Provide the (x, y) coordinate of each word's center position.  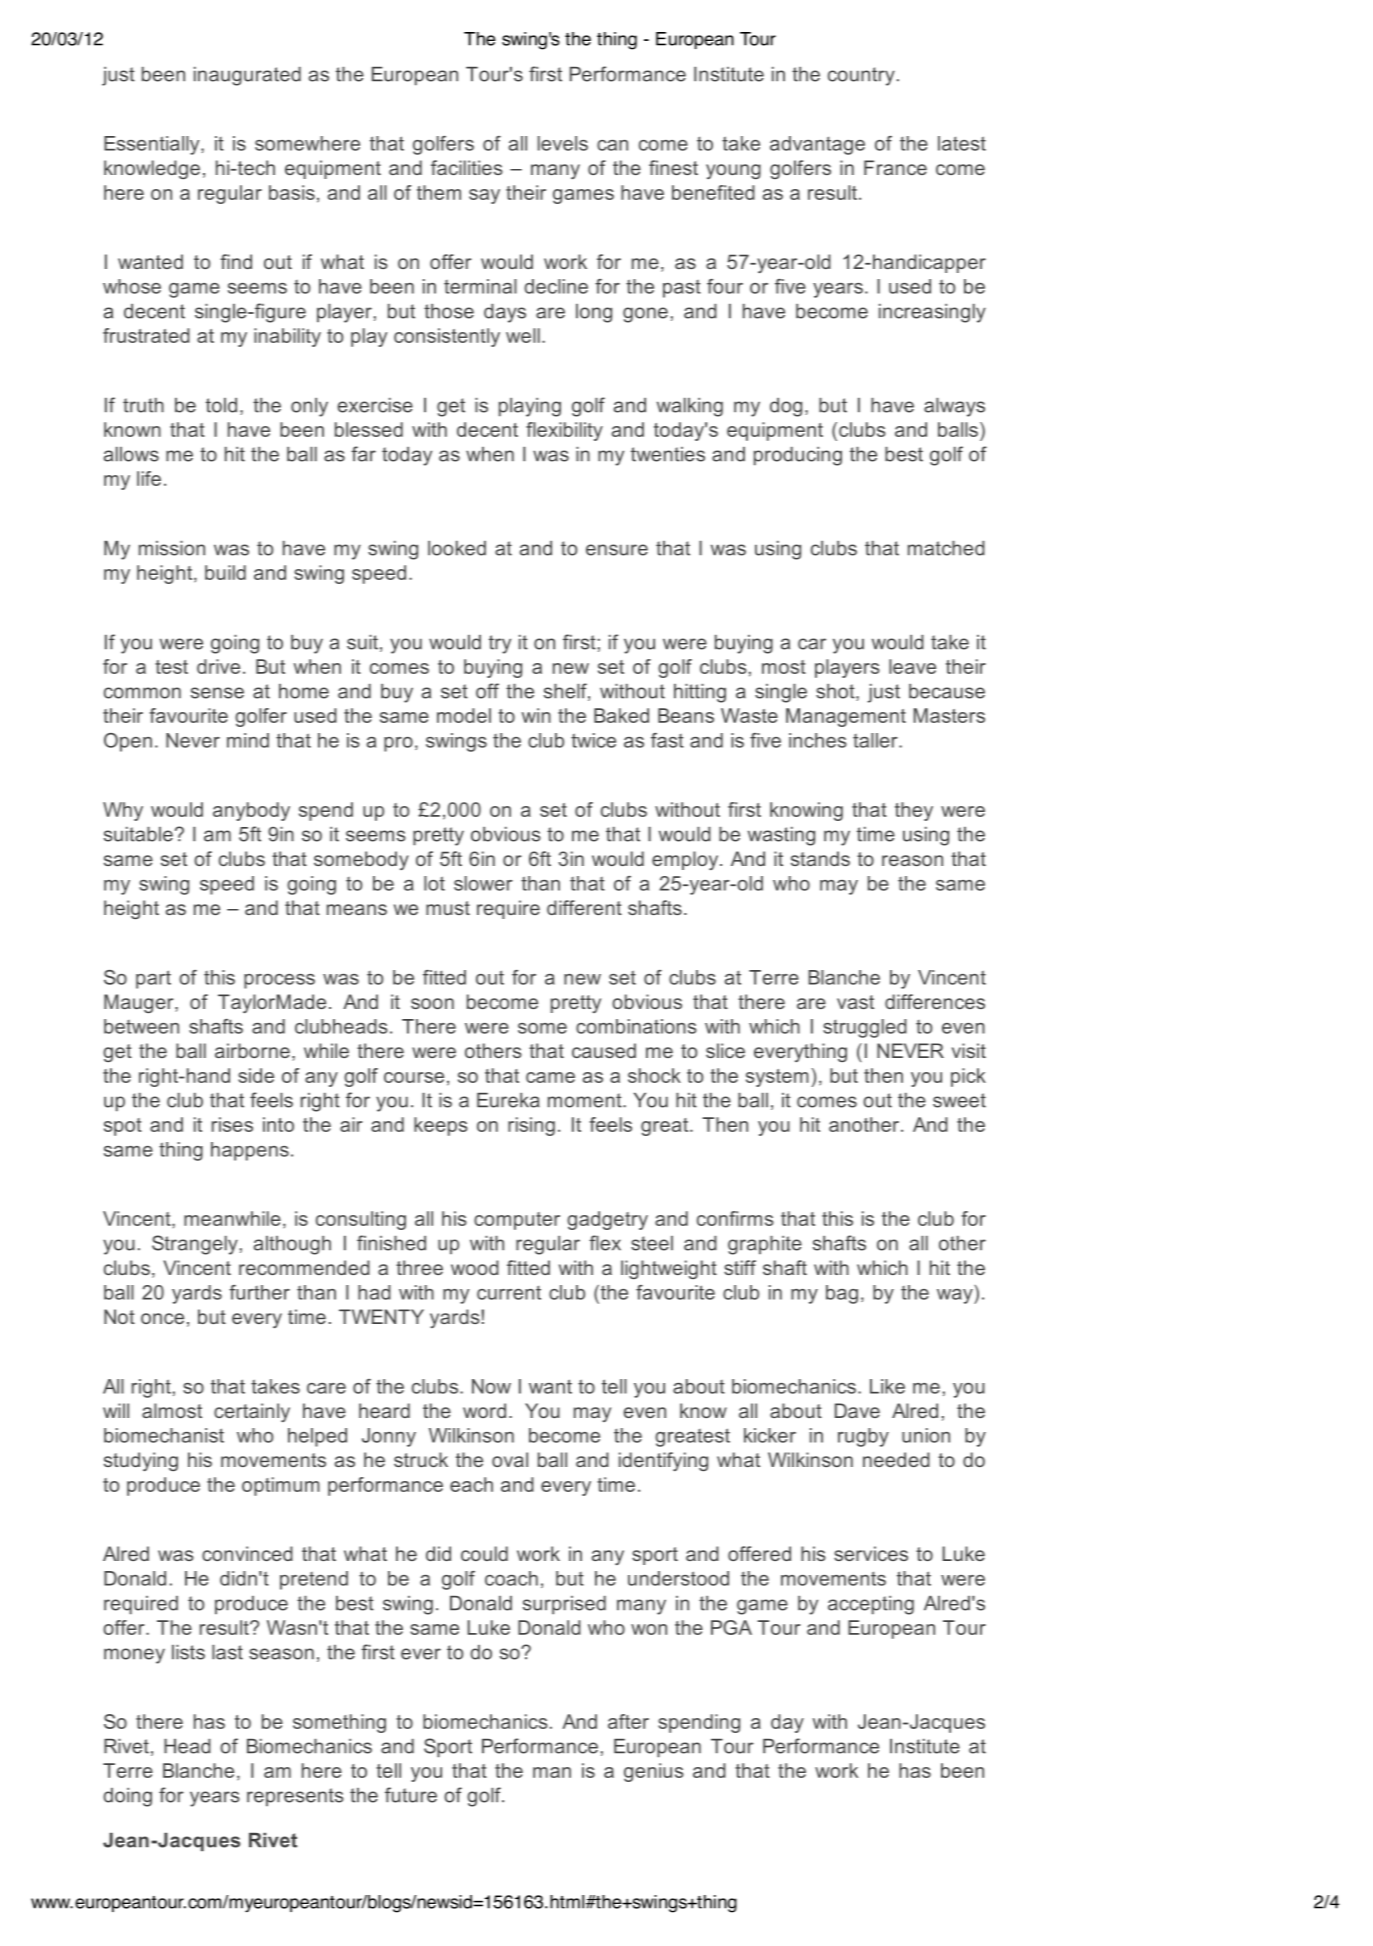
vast (855, 1002)
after (628, 1721)
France (895, 167)
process (279, 981)
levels (563, 143)
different (584, 907)
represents (295, 1797)
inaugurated (247, 76)
